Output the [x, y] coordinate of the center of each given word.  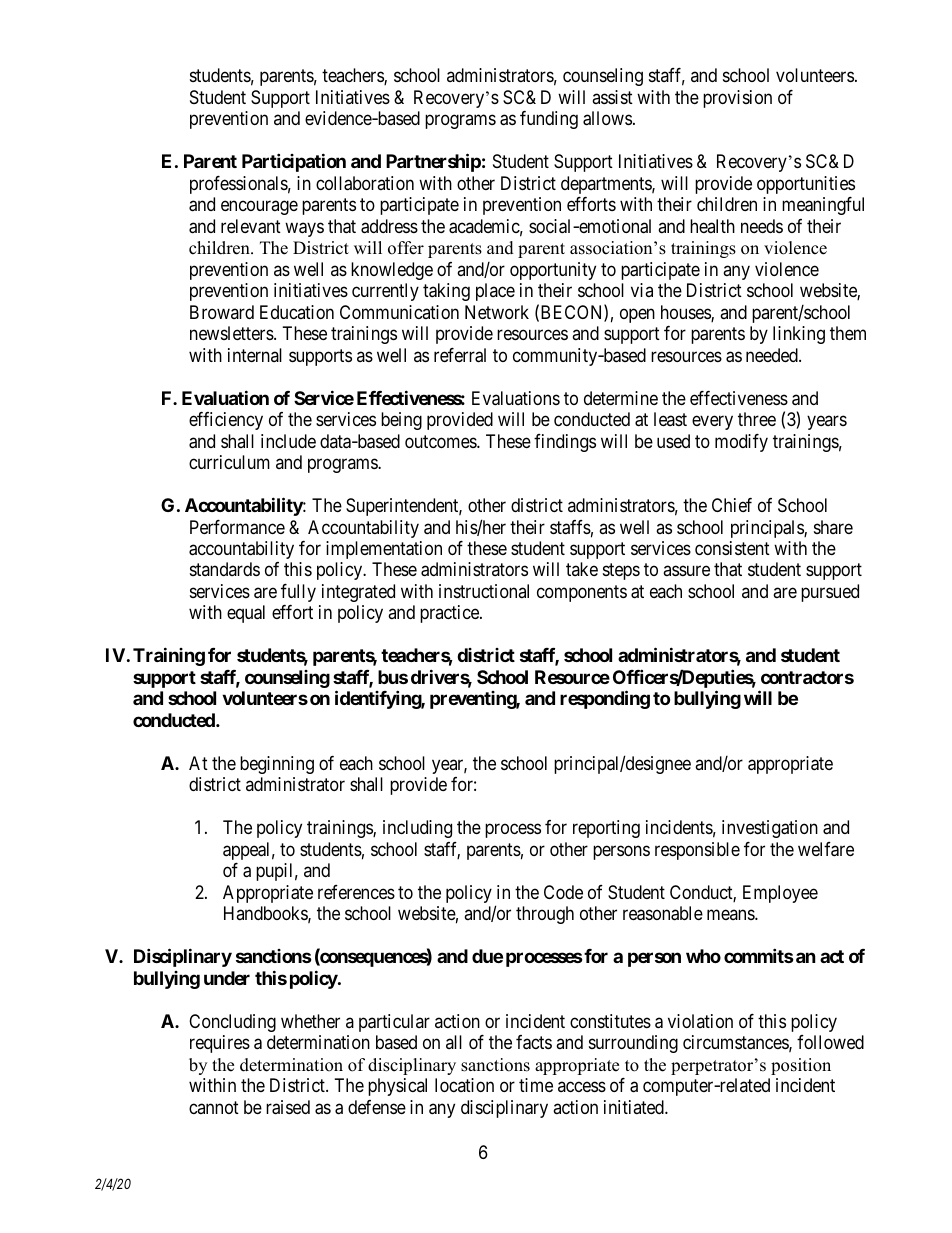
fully [298, 593]
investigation [770, 829]
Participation [294, 162]
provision [737, 99]
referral [460, 355]
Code [563, 892]
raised [288, 1107]
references [356, 892]
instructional [484, 591]
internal [255, 355]
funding [549, 120]
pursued [830, 593]
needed [773, 355]
